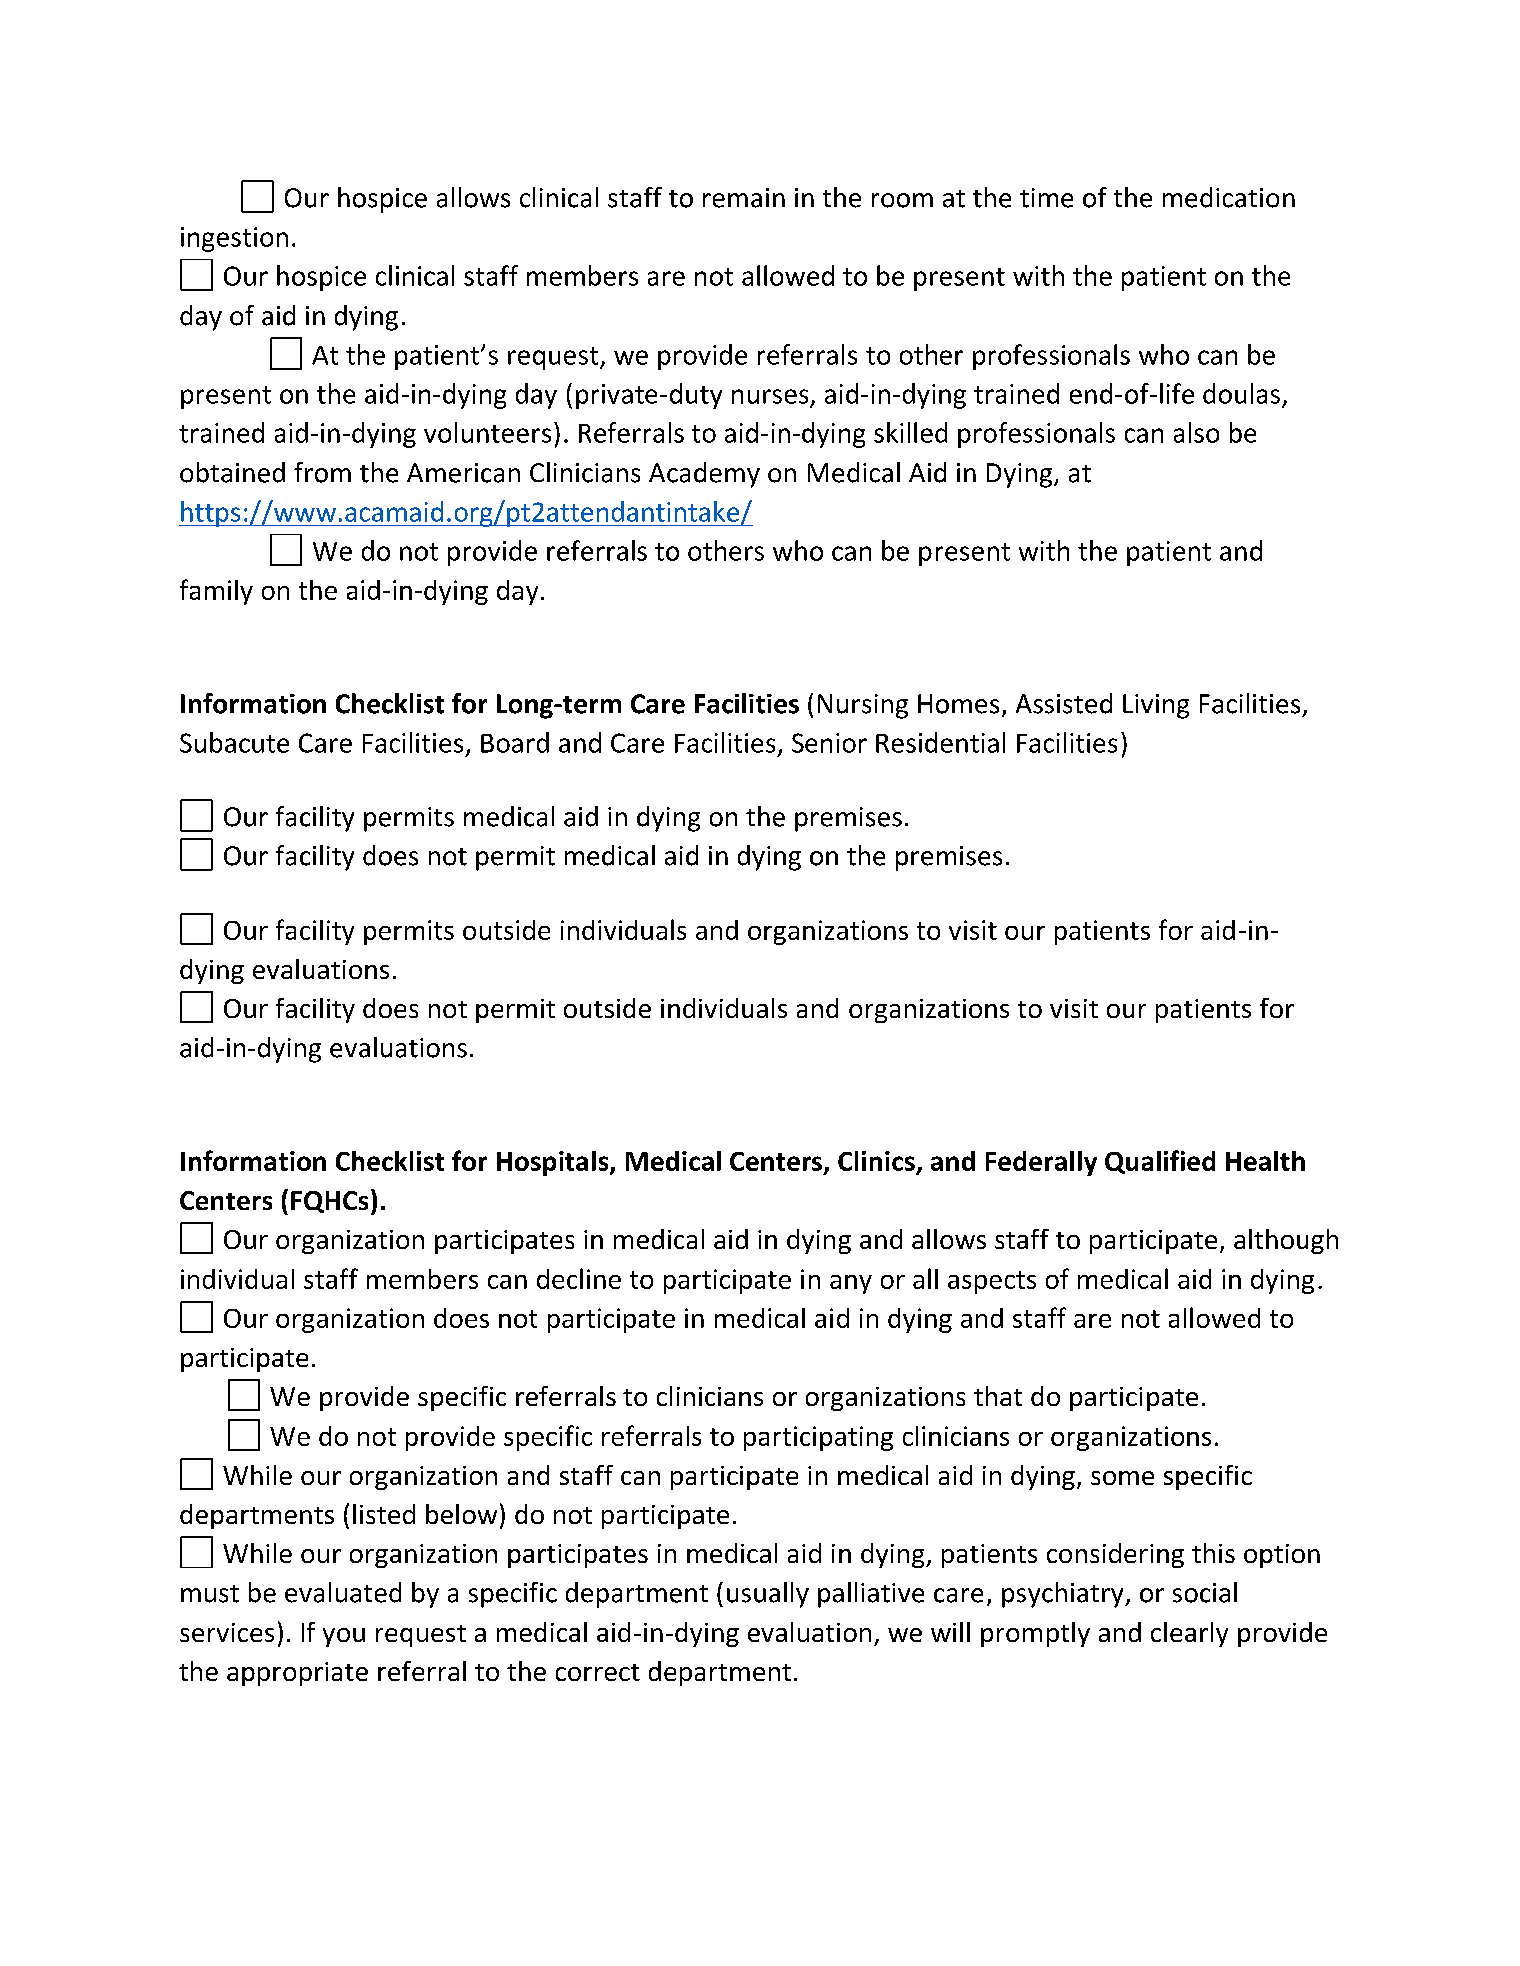 The width and height of the screenshot is (1520, 1966). Describe the element at coordinates (344, 1637) in the screenshot. I see `you` at that location.
